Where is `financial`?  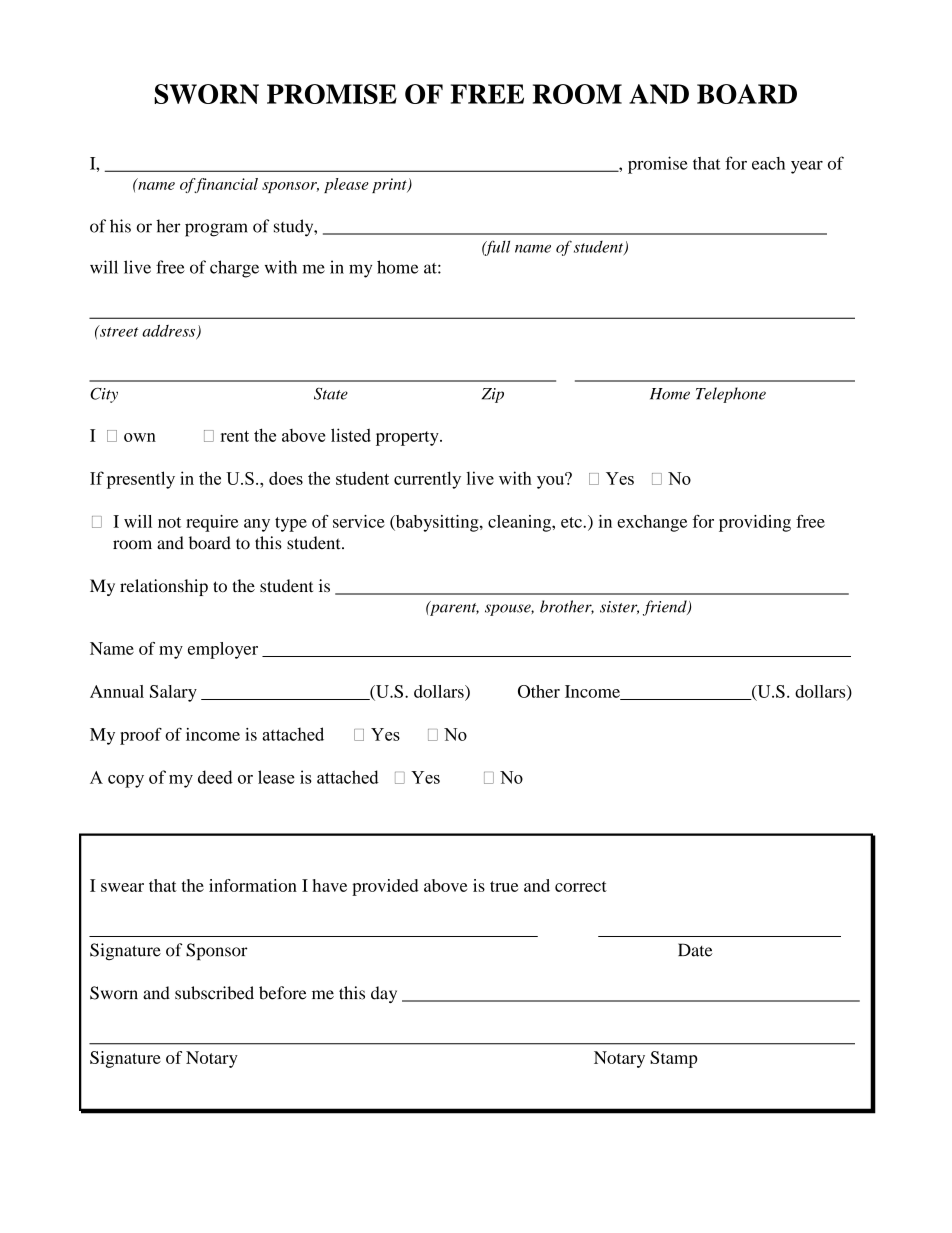
financial is located at coordinates (225, 185).
